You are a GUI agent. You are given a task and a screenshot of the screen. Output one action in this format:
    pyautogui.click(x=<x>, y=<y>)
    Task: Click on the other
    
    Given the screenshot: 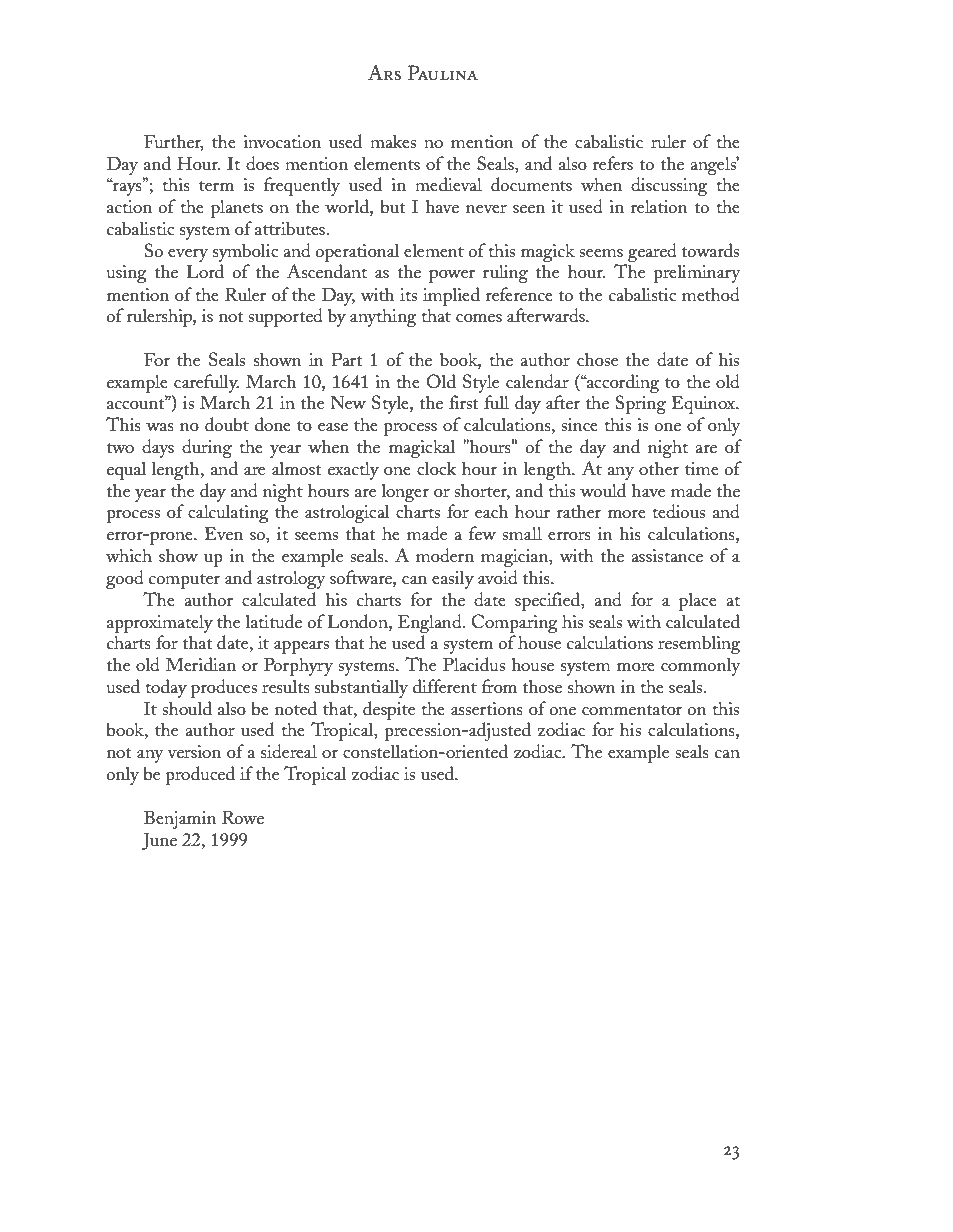 What is the action you would take?
    pyautogui.click(x=659, y=468)
